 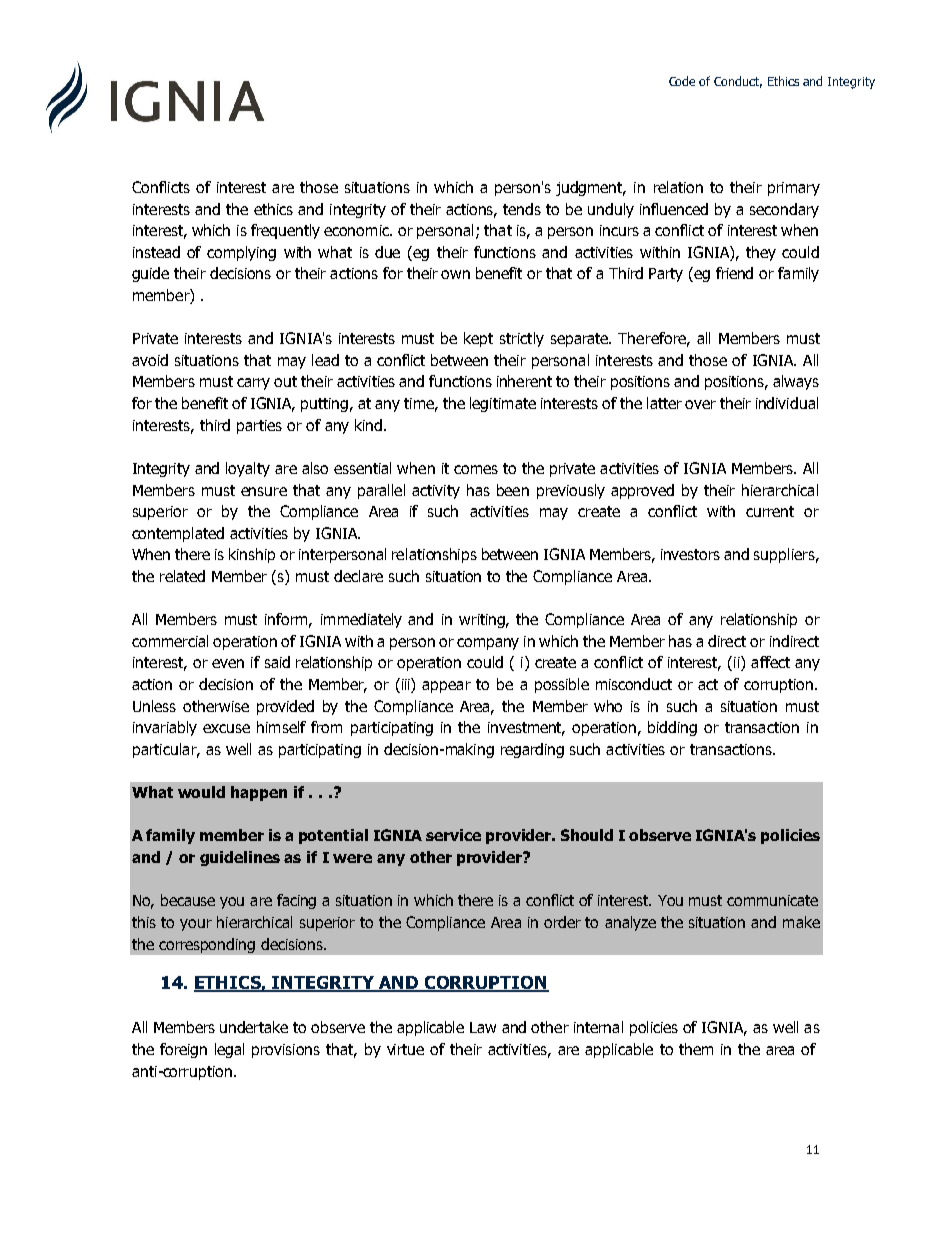 I want to click on kinship, so click(x=252, y=555).
